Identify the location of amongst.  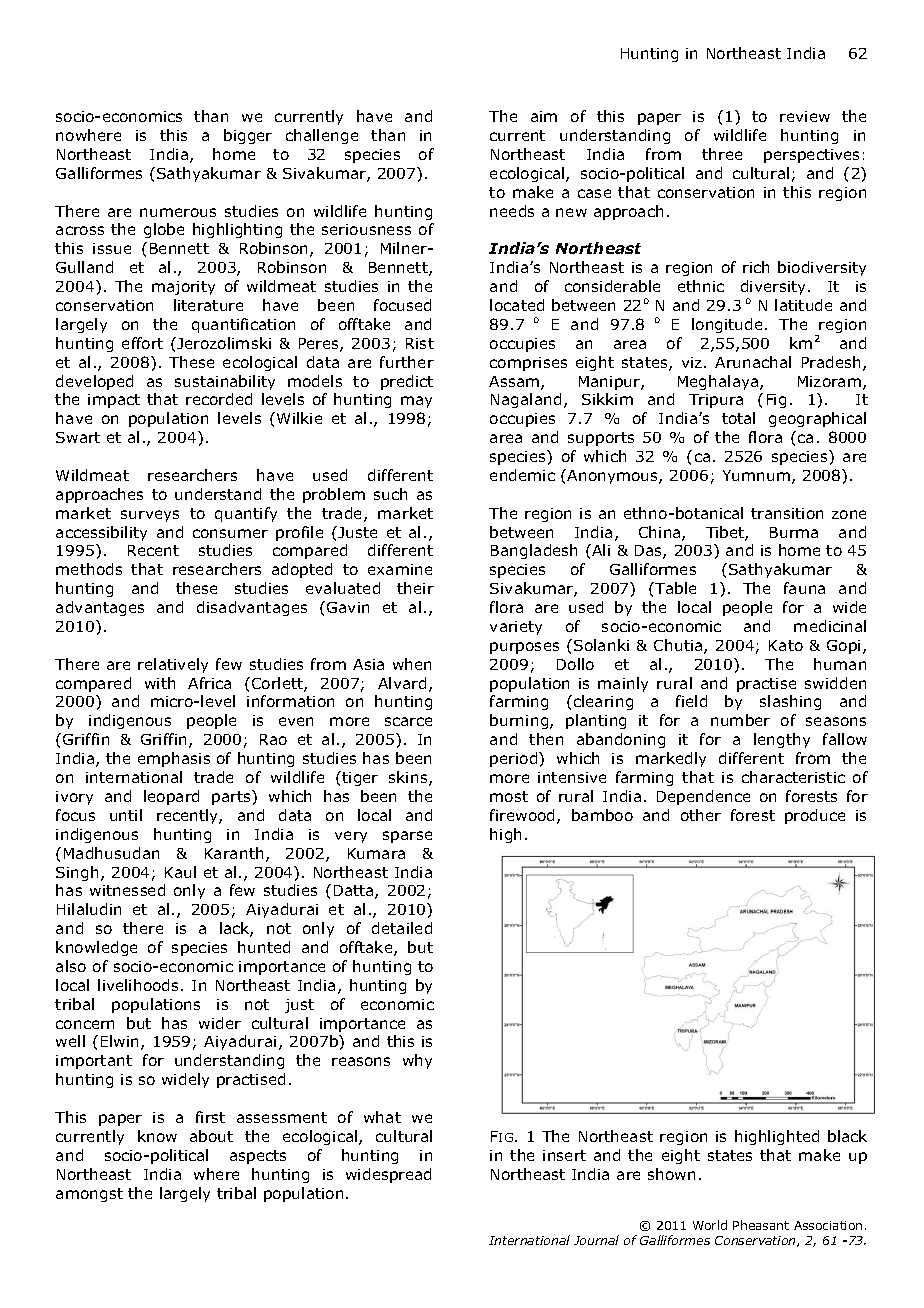
(89, 1195).
